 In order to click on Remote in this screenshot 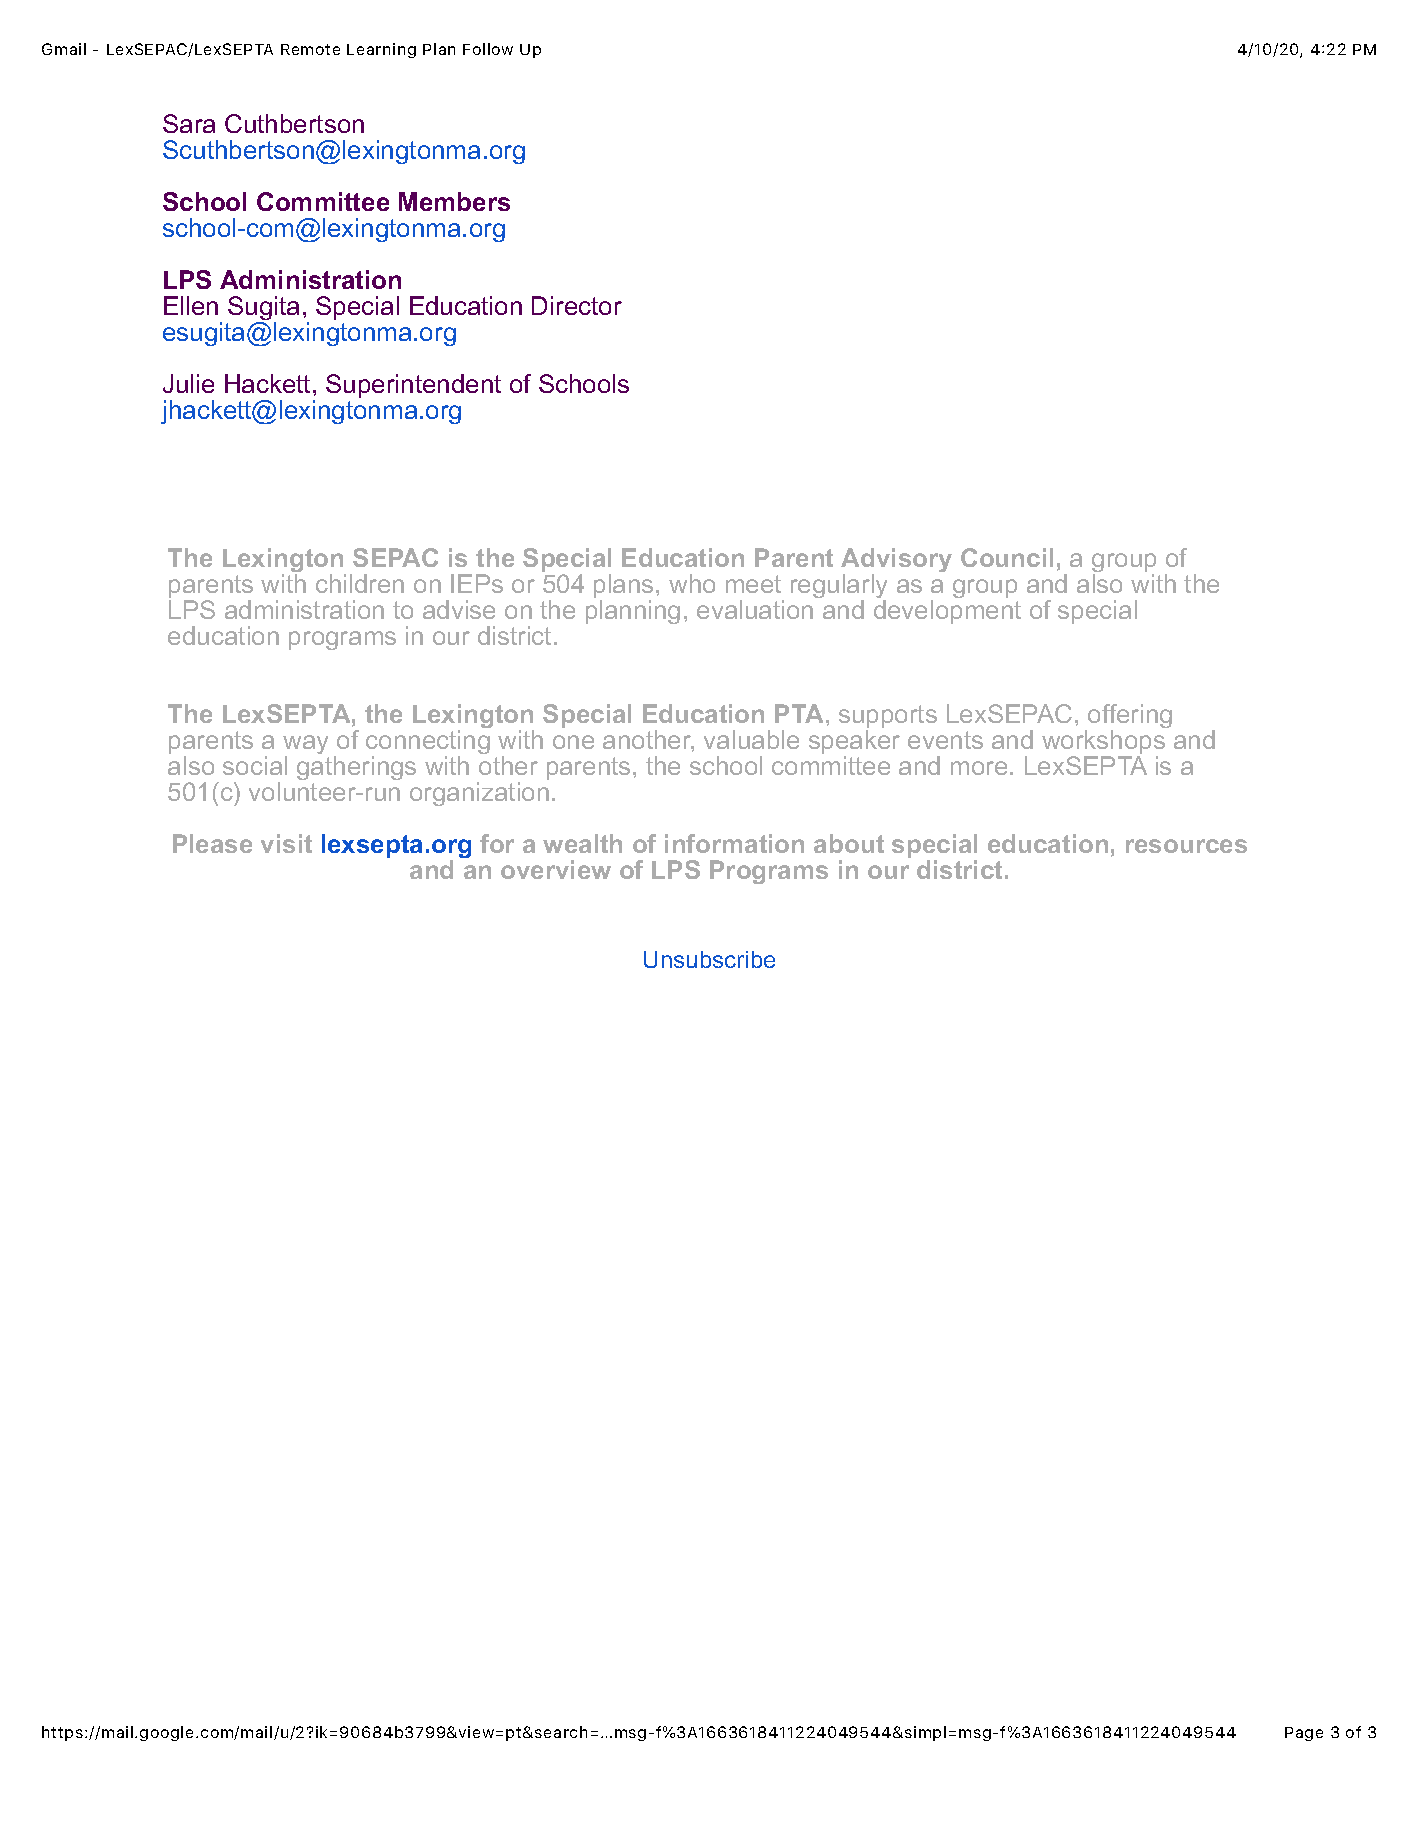, I will do `click(310, 49)`.
